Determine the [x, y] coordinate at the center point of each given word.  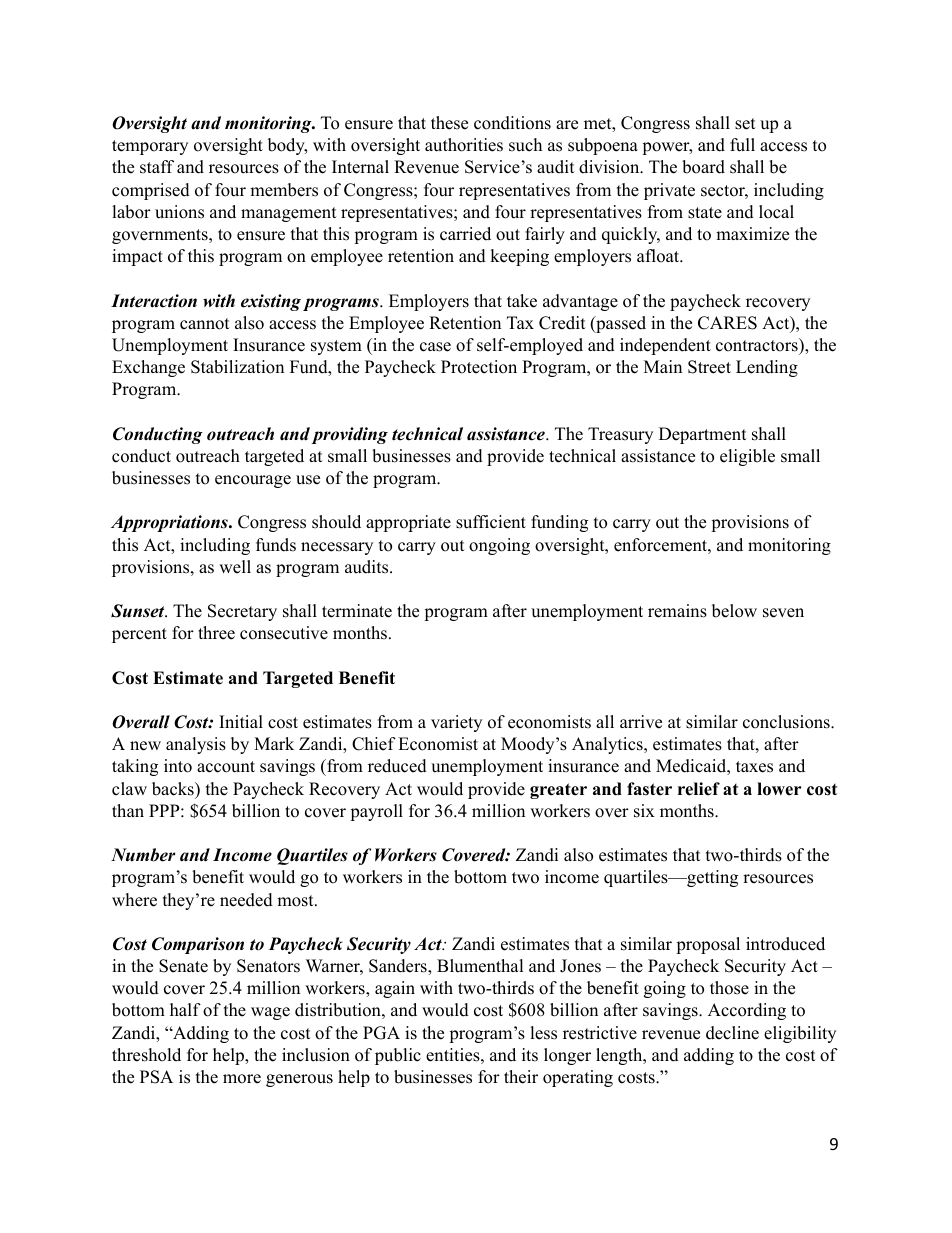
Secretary [242, 612]
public [398, 1056]
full [742, 145]
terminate [357, 611]
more [242, 1079]
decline [732, 1033]
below [734, 611]
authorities [464, 145]
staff [157, 167]
